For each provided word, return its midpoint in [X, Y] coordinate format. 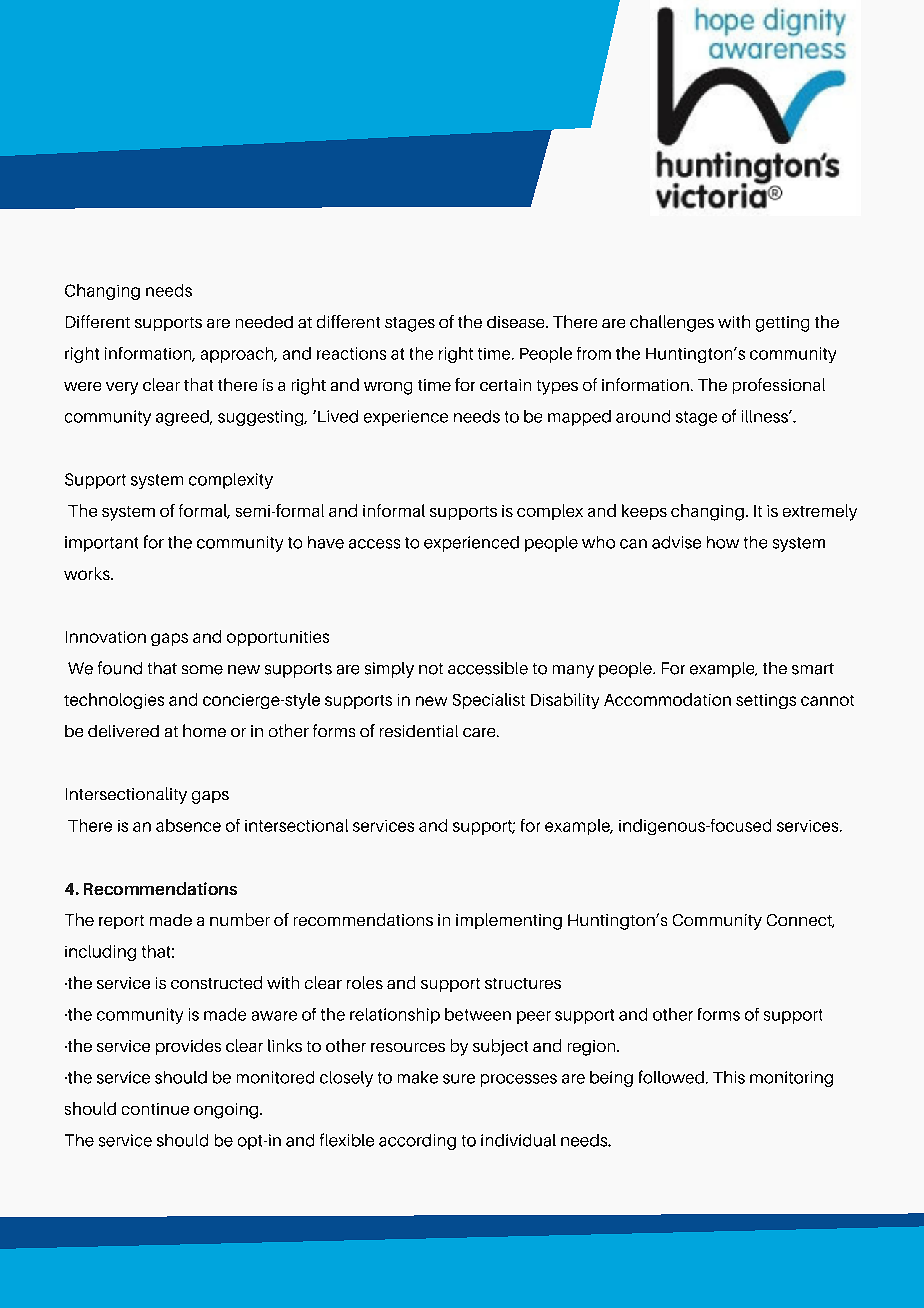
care [480, 732]
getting [782, 324]
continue [155, 1109]
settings [766, 701]
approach [238, 355]
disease [517, 322]
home [204, 730]
